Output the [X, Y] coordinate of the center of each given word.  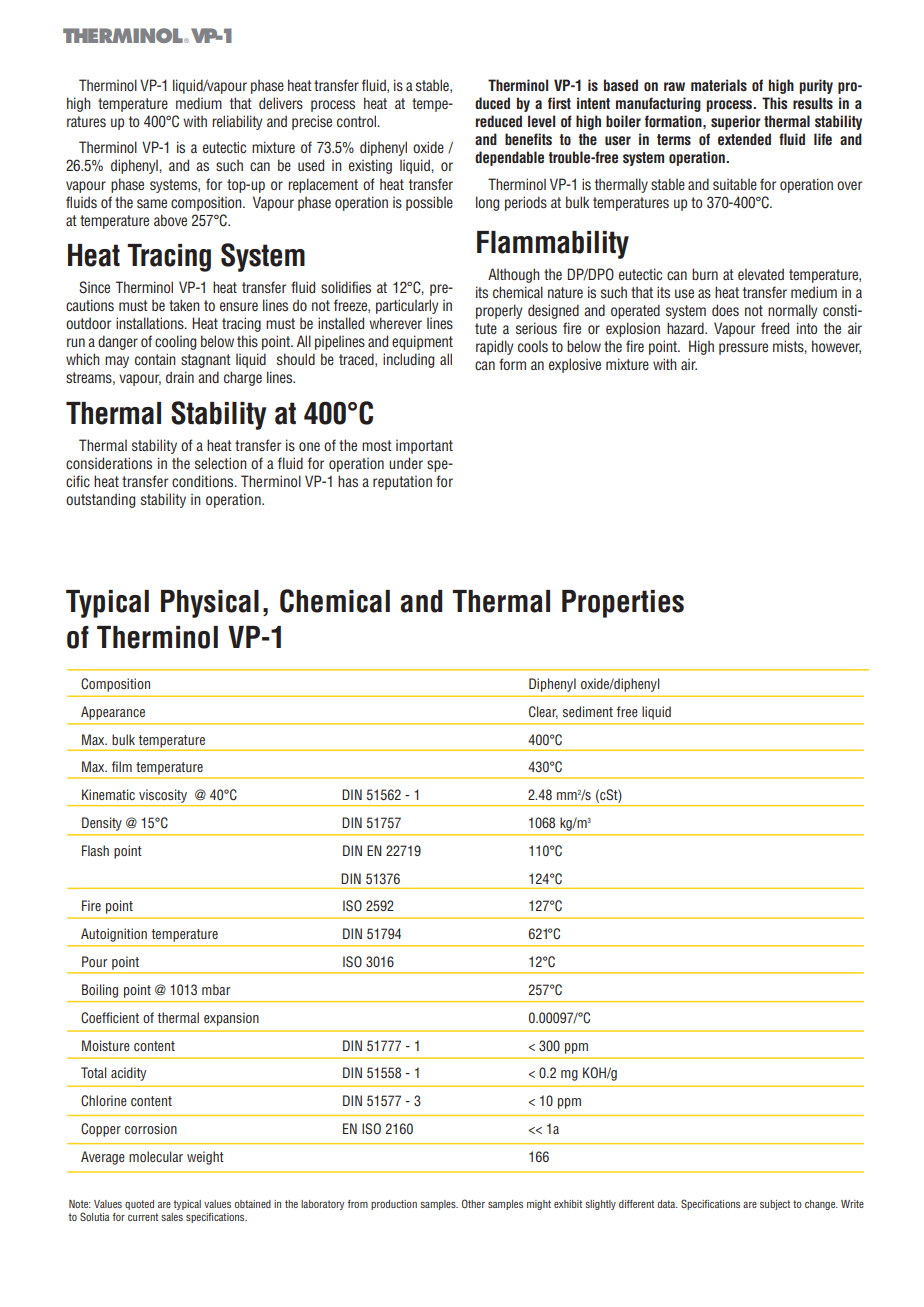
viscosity [163, 796]
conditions [204, 481]
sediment [588, 711]
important [424, 447]
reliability [237, 122]
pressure [743, 349]
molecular [156, 1156]
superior [736, 122]
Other [473, 1203]
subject [775, 1205]
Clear [543, 712]
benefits [528, 139]
